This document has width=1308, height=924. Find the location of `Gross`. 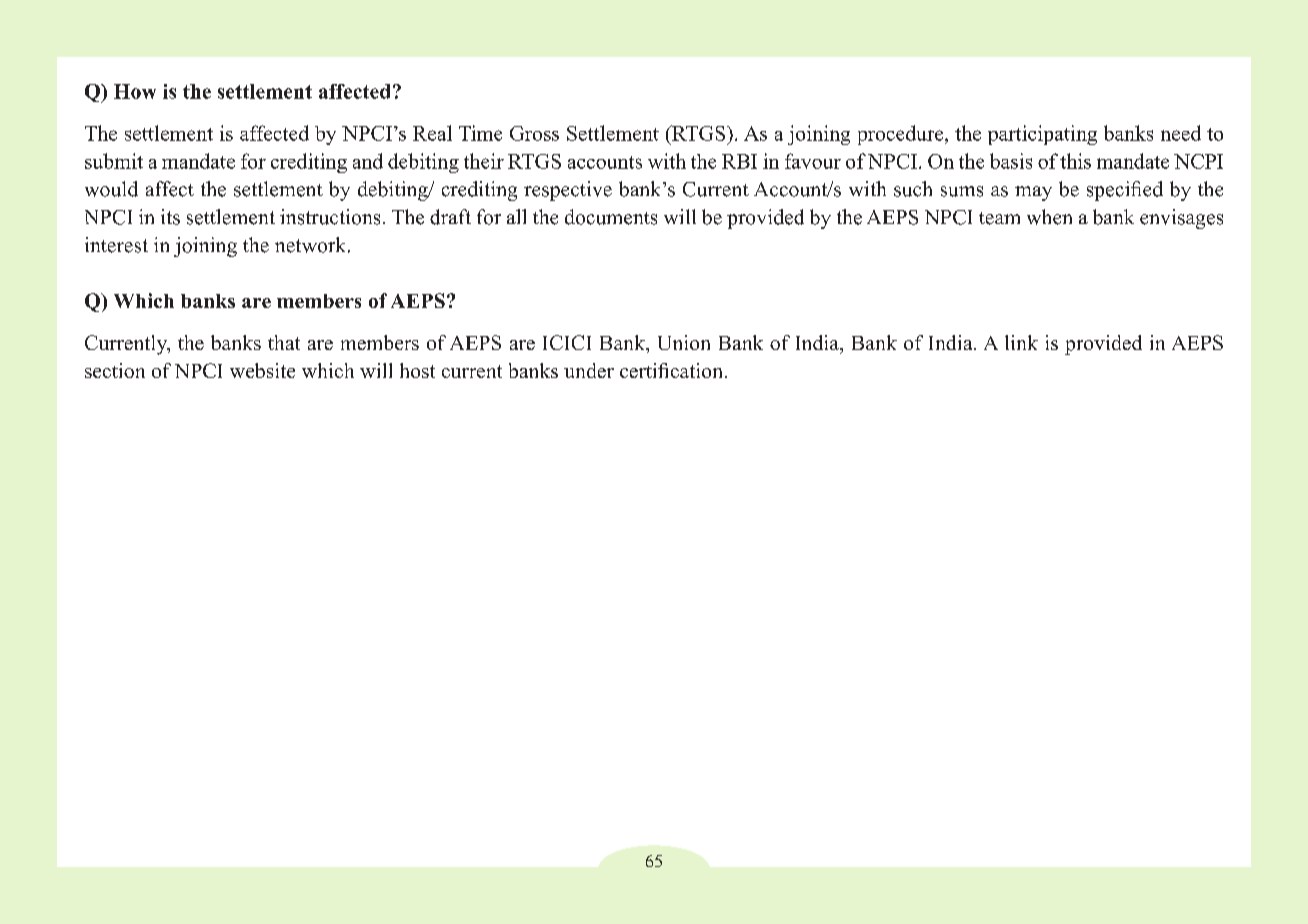

Gross is located at coordinates (534, 133).
